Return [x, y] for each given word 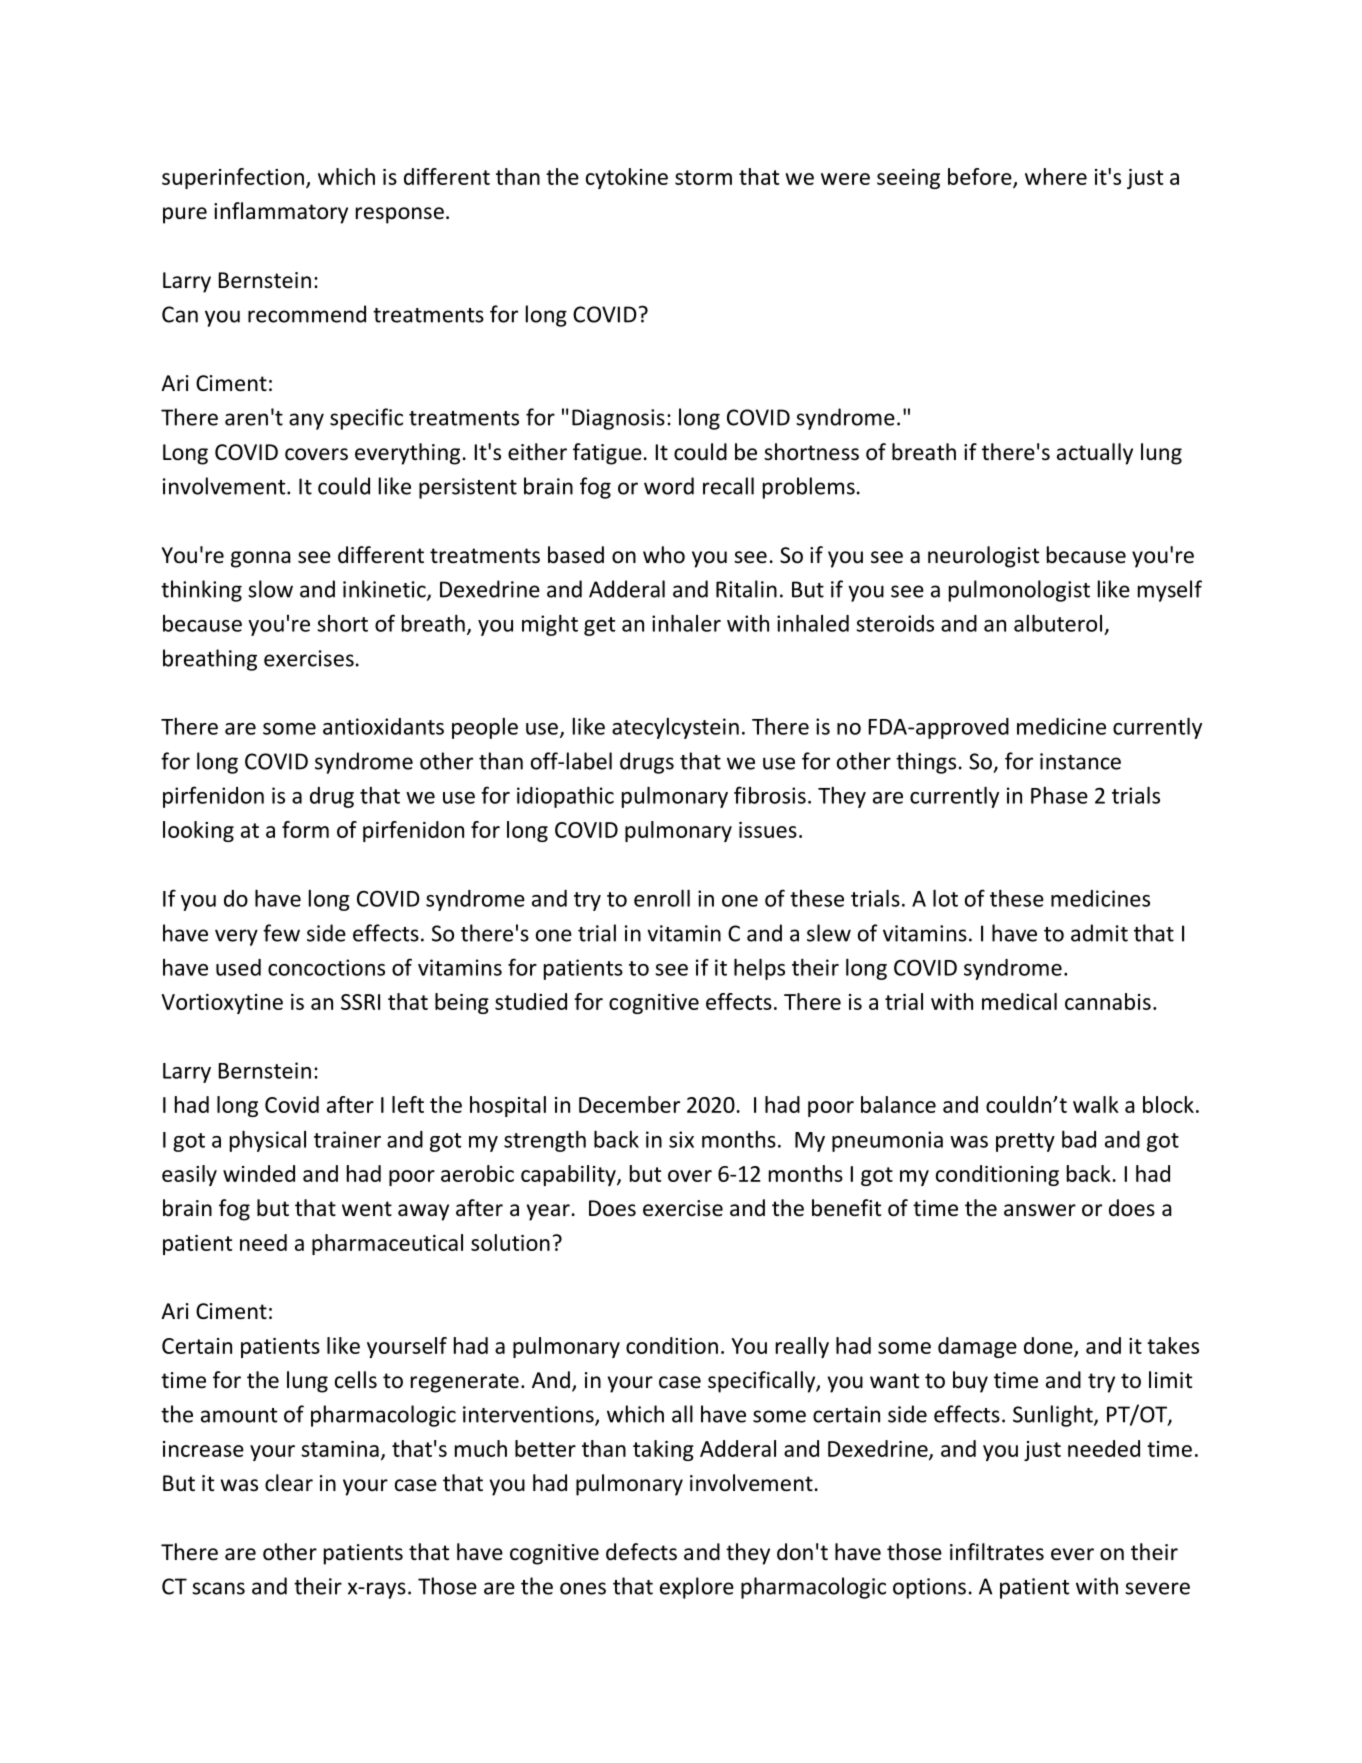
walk [1096, 1104]
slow [270, 589]
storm [703, 177]
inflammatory [281, 213]
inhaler [686, 623]
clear [289, 1483]
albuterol [1058, 623]
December [629, 1104]
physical [268, 1141]
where [1056, 176]
